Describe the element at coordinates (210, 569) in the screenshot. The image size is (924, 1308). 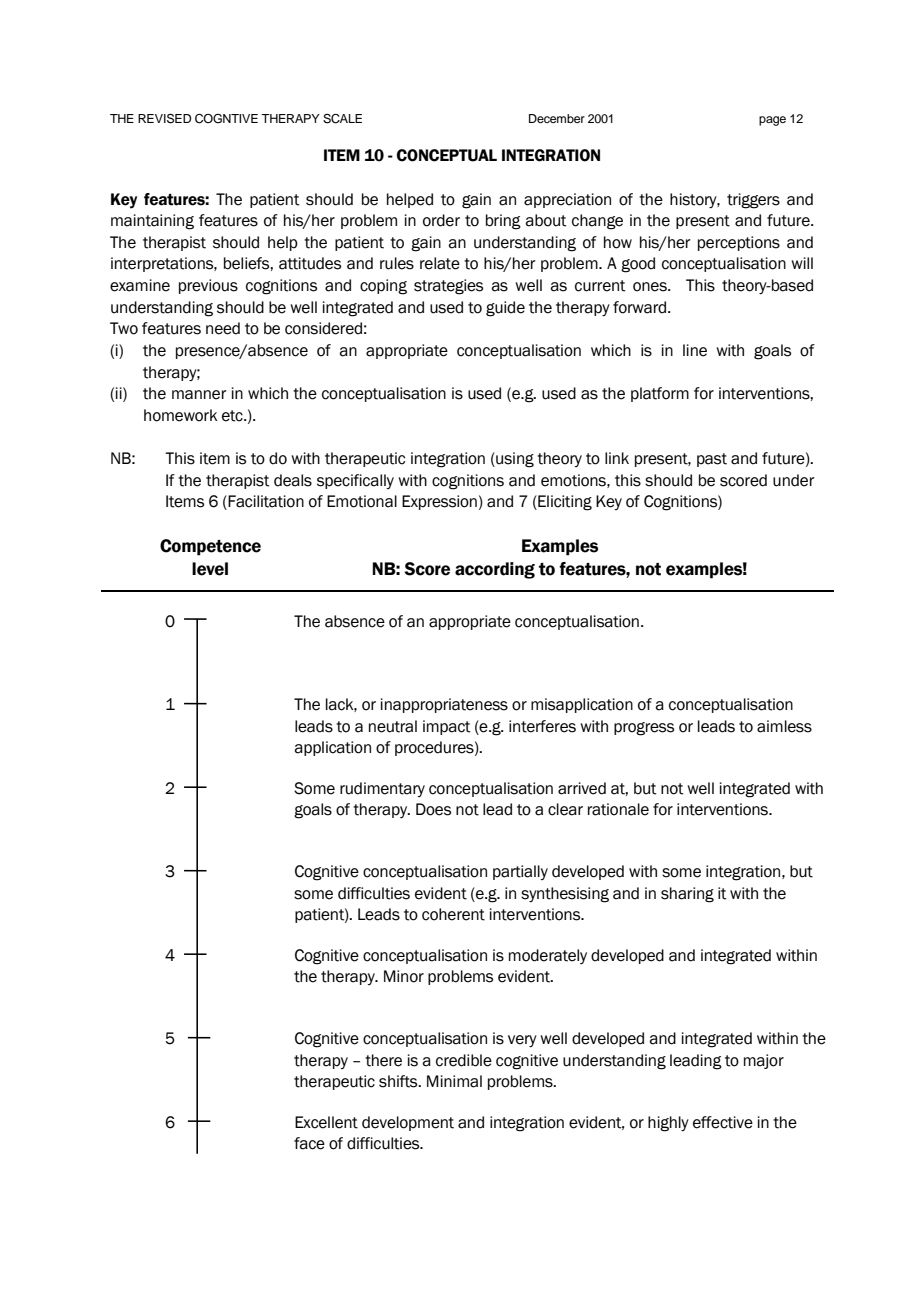
I see `level` at that location.
